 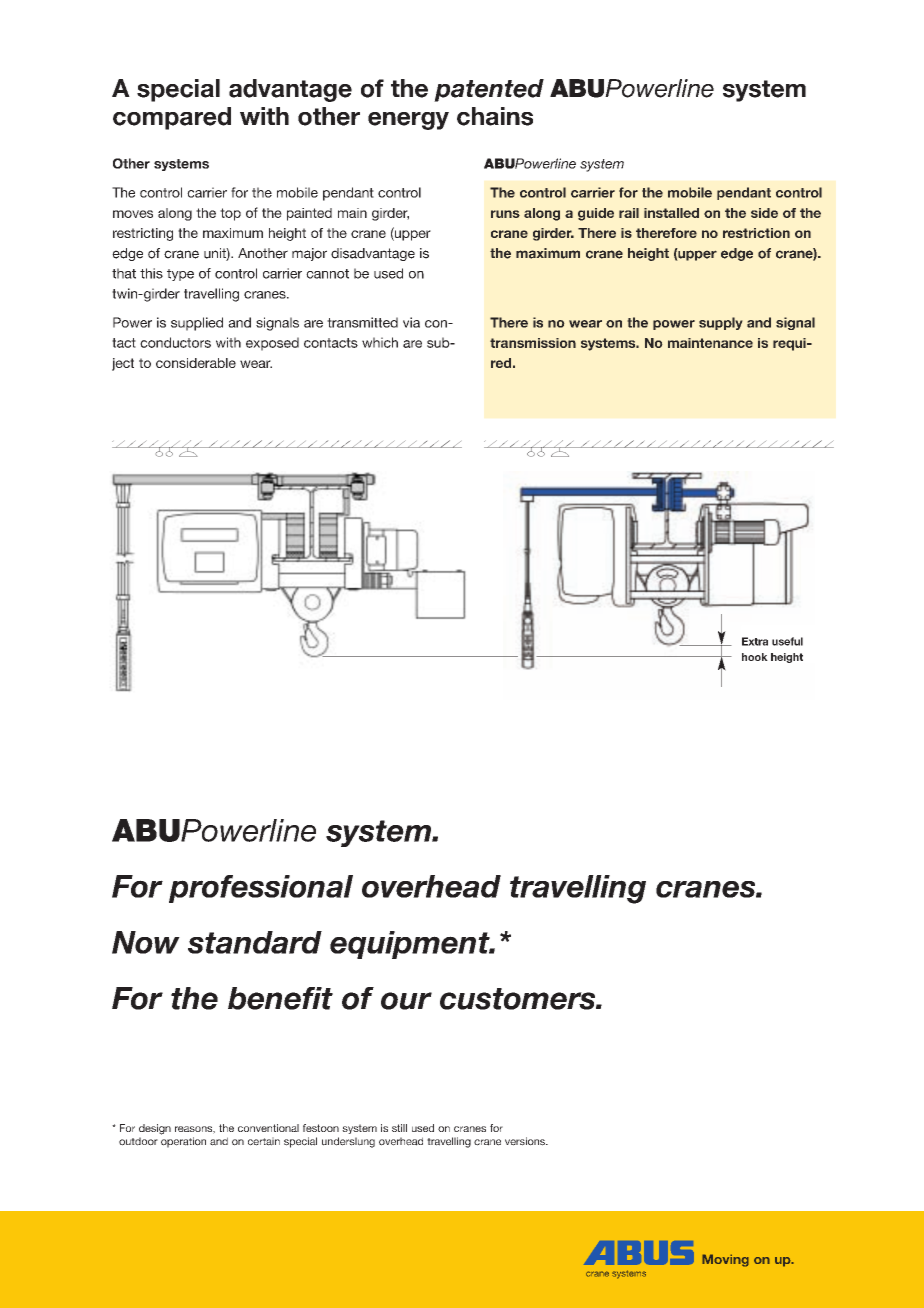 What do you see at coordinates (495, 116) in the screenshot?
I see `chains` at bounding box center [495, 116].
